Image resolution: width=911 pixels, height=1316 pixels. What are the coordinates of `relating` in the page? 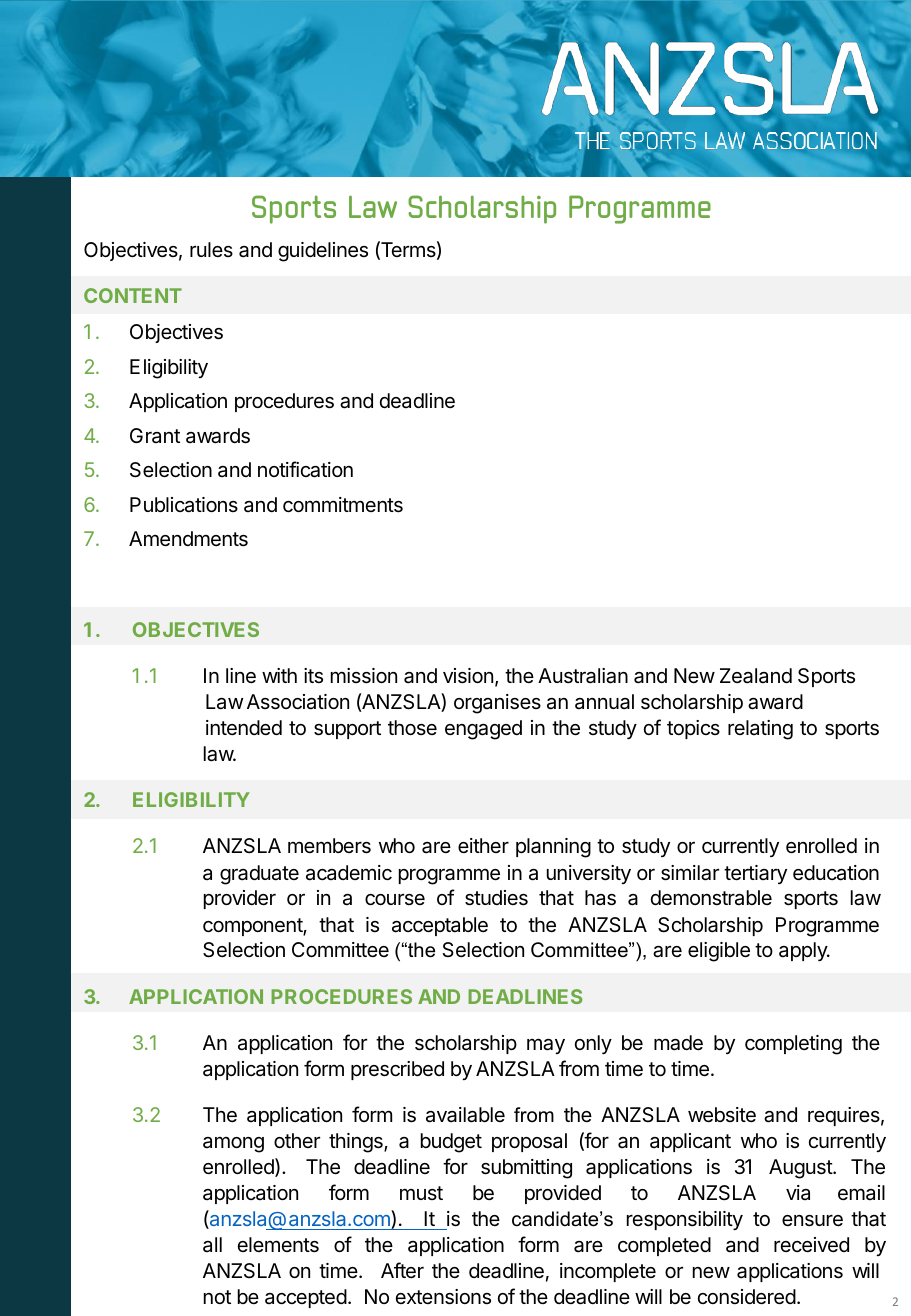 It's located at (760, 730).
